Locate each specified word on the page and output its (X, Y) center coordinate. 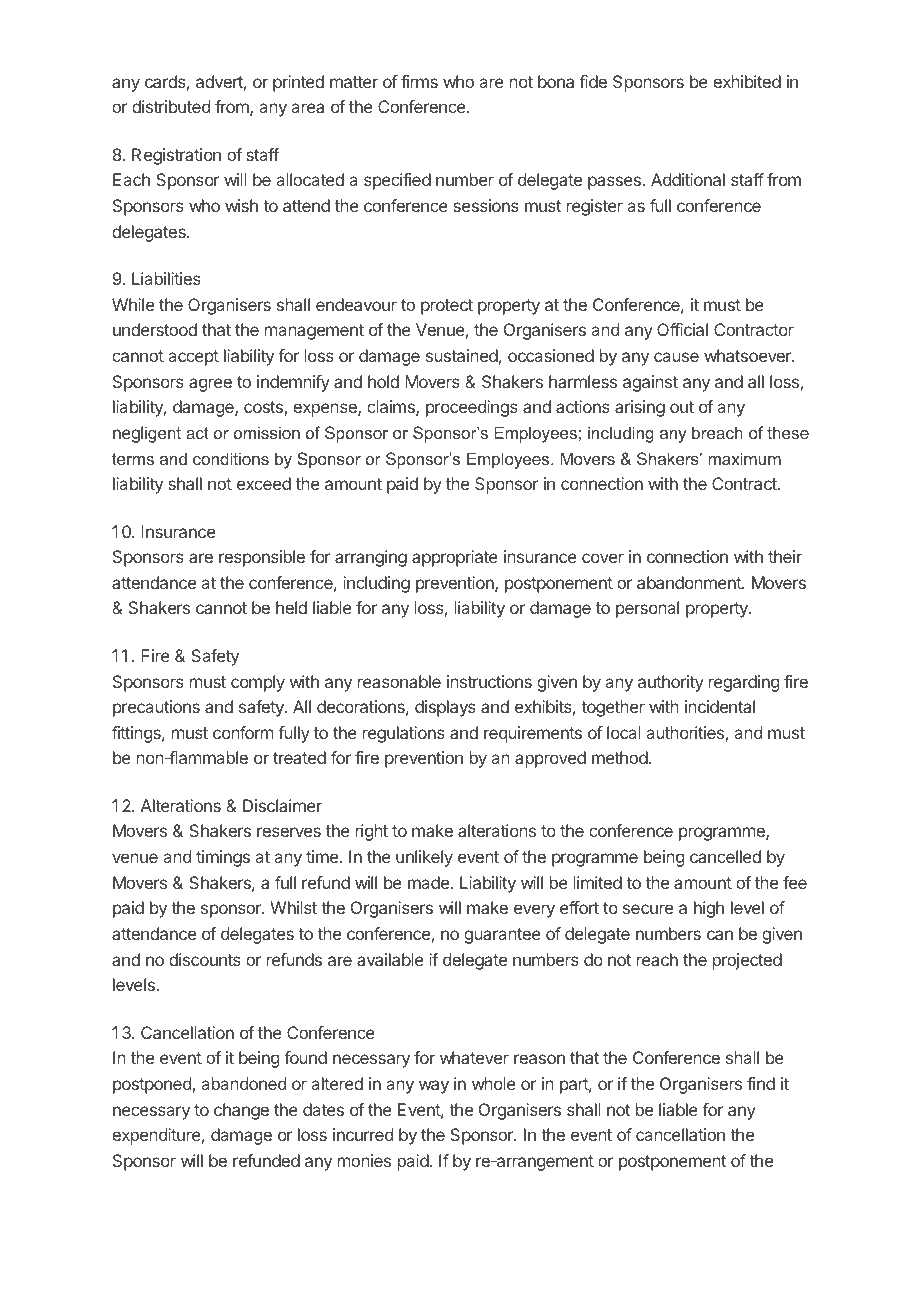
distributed (171, 106)
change (241, 1111)
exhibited (747, 81)
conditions (231, 458)
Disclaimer (282, 805)
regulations (404, 734)
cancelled (725, 856)
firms (419, 81)
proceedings (472, 408)
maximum (744, 458)
